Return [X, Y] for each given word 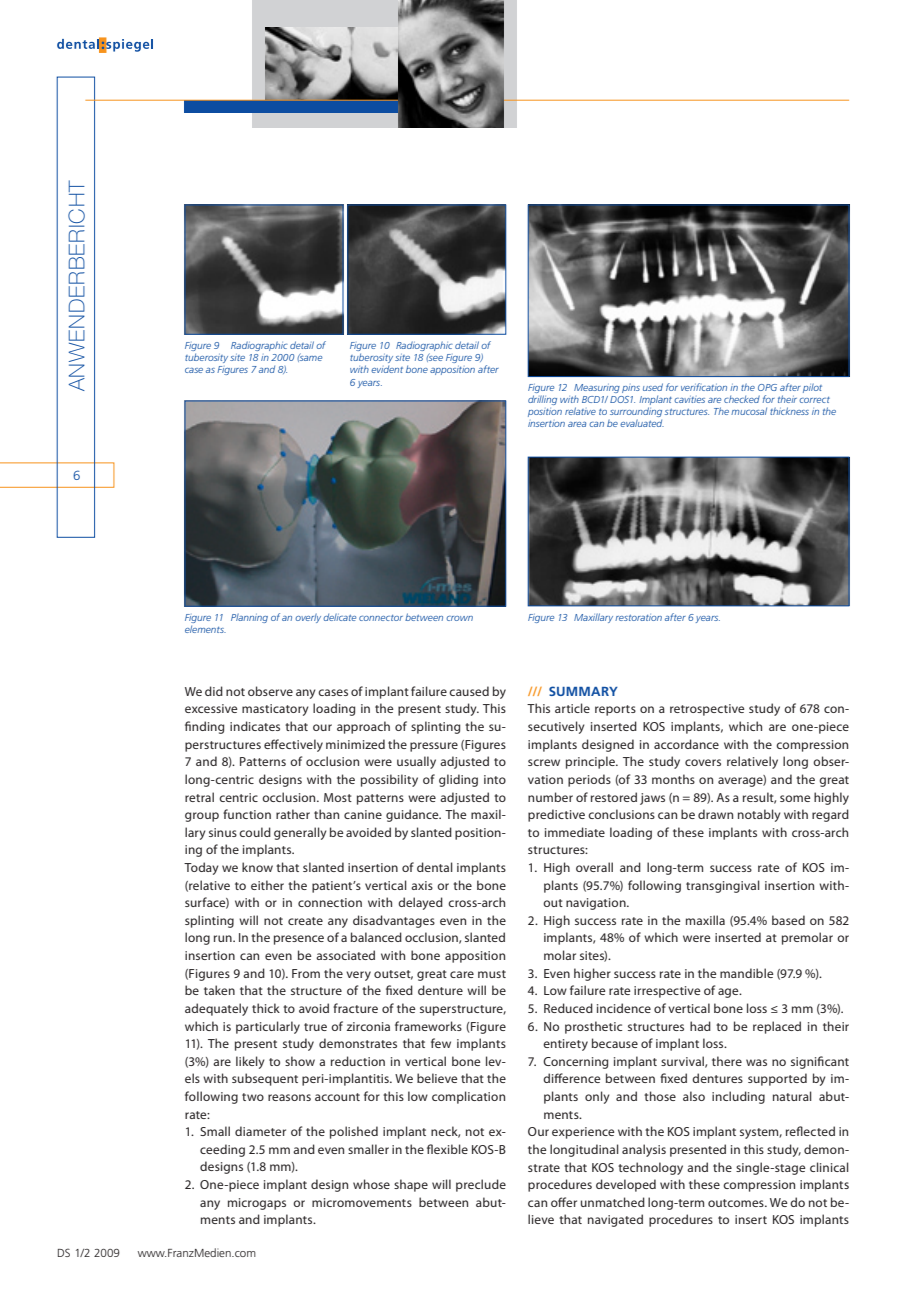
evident [387, 369]
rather [293, 814]
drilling [542, 400]
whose [371, 1184]
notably [759, 815]
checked [742, 399]
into [495, 779]
